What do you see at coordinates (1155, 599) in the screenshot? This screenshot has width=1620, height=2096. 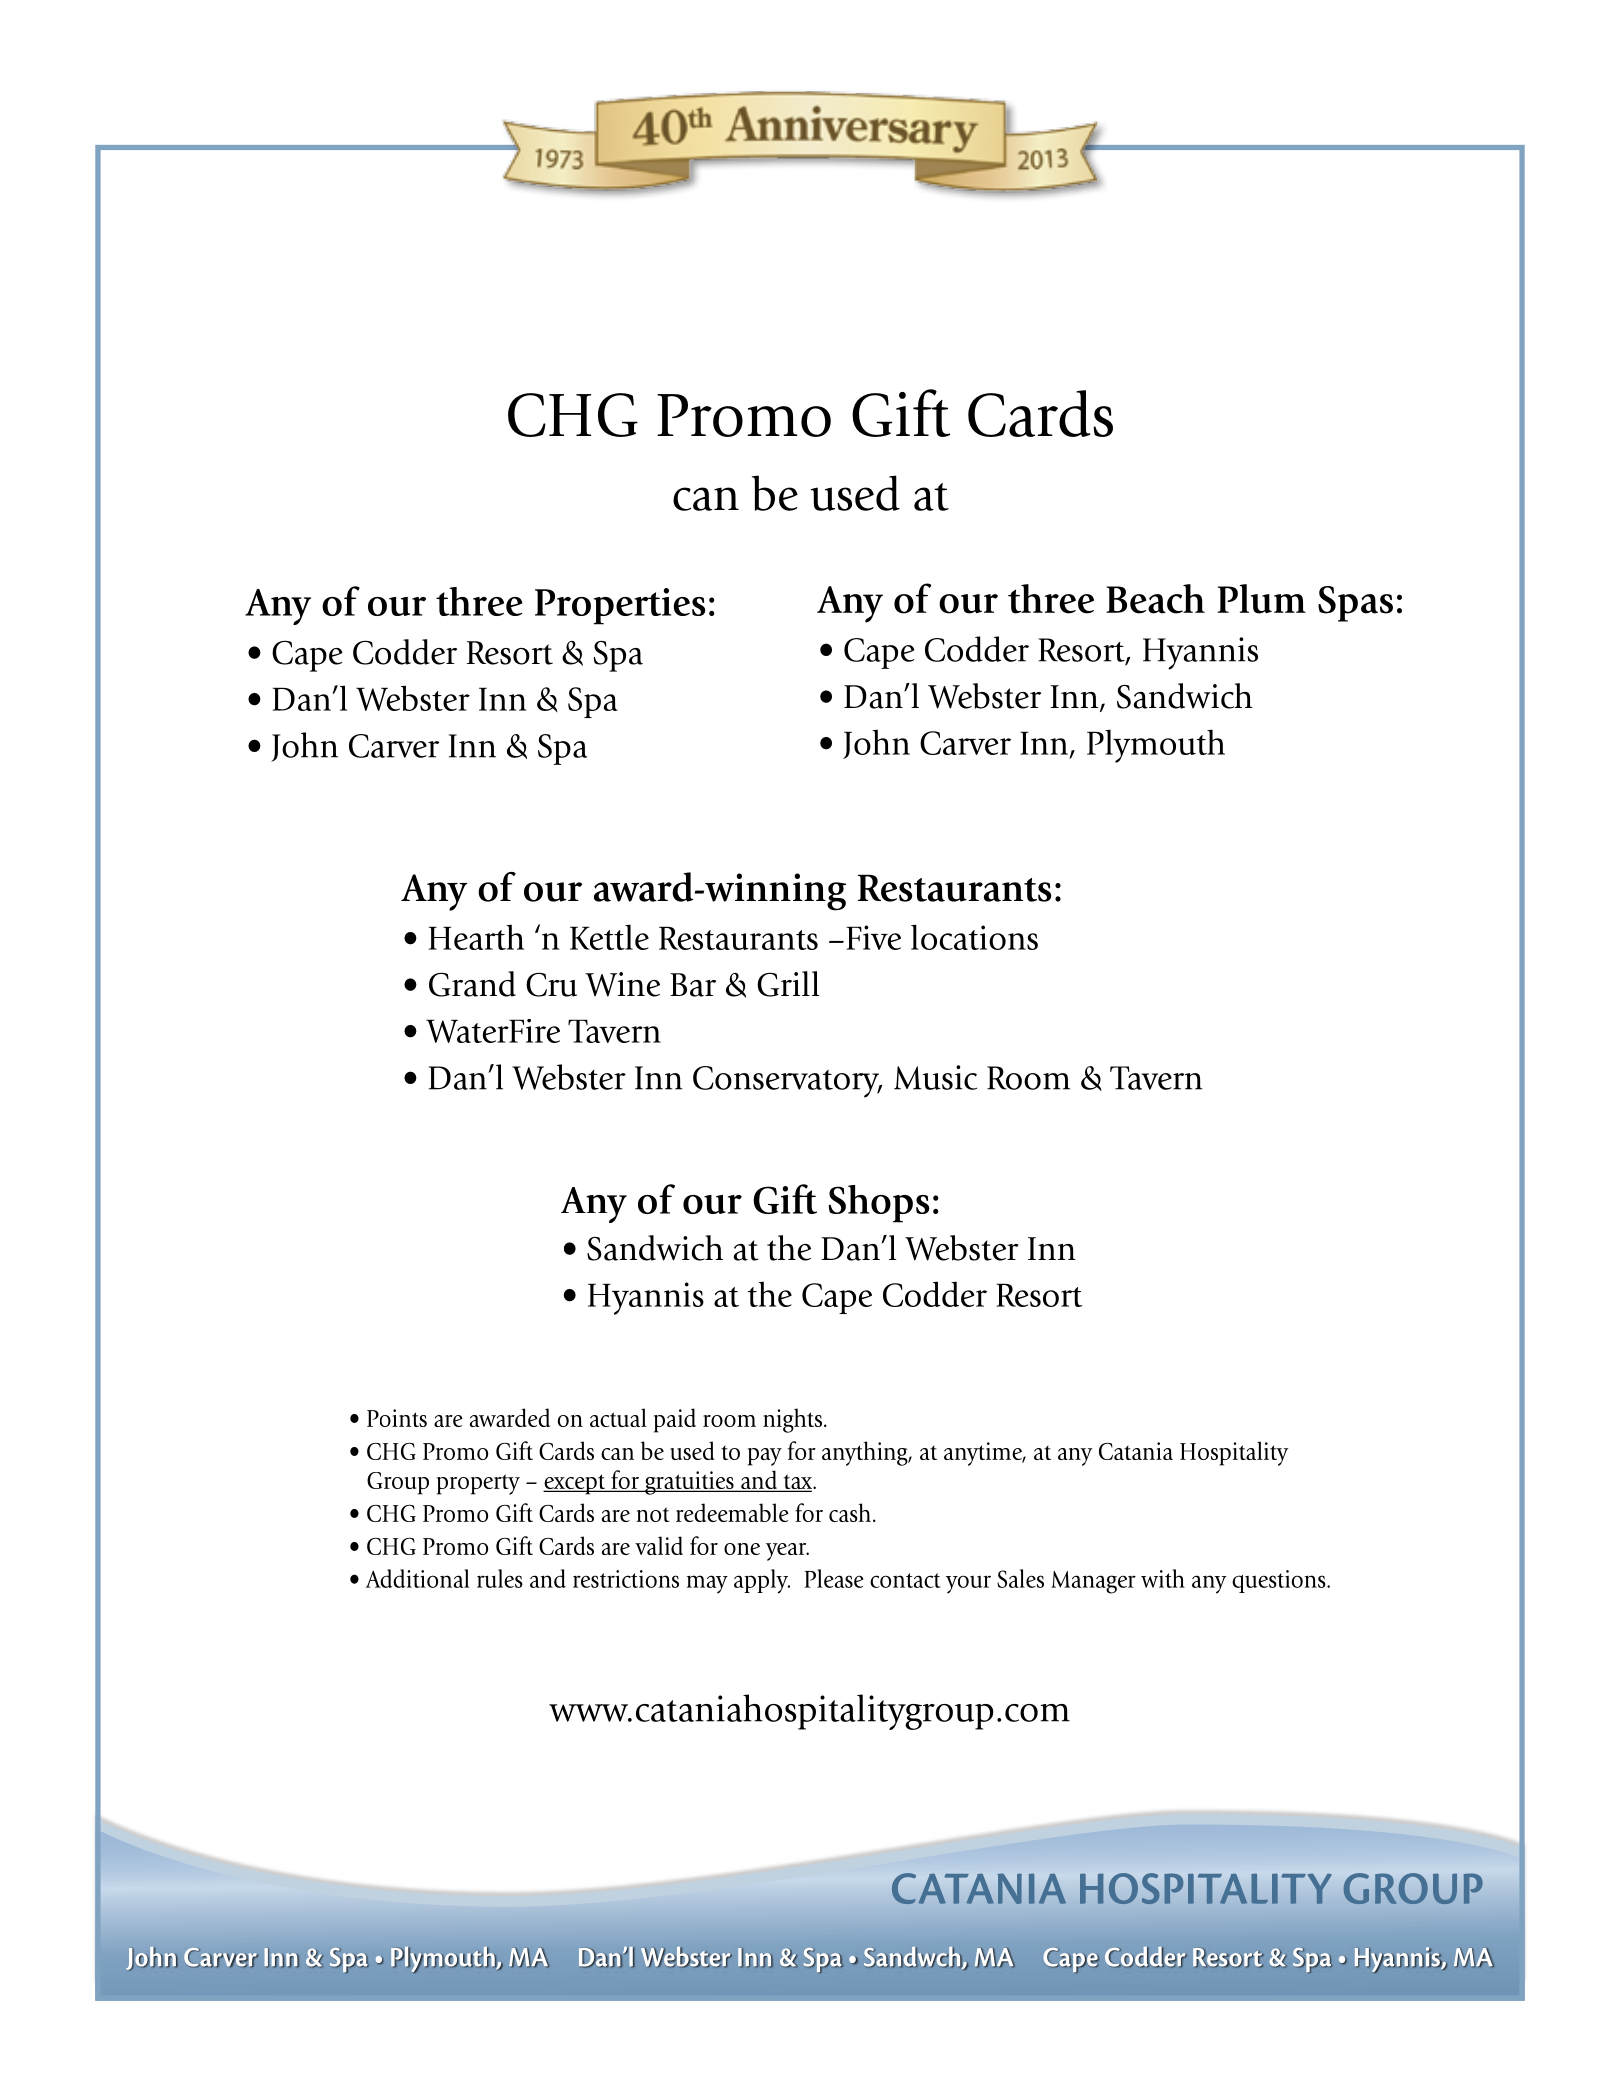 I see `Beach` at bounding box center [1155, 599].
